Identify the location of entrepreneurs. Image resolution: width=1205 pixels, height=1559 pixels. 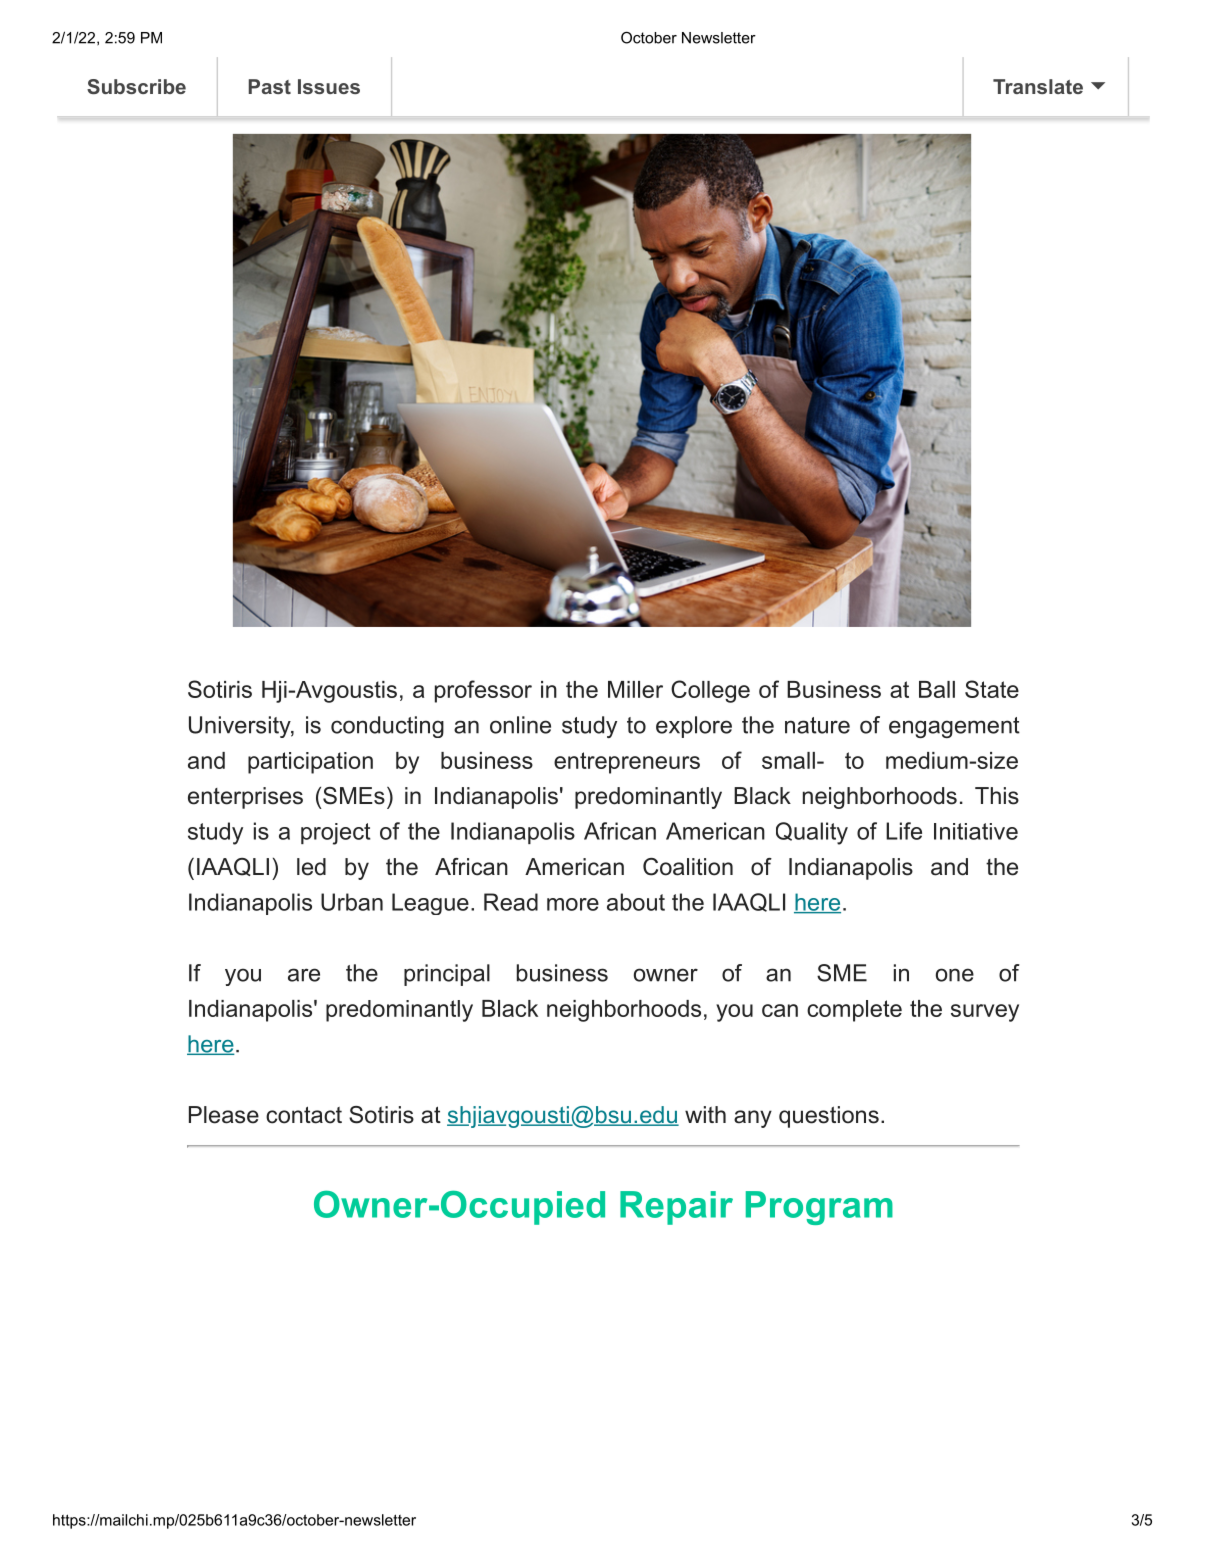
(627, 763).
